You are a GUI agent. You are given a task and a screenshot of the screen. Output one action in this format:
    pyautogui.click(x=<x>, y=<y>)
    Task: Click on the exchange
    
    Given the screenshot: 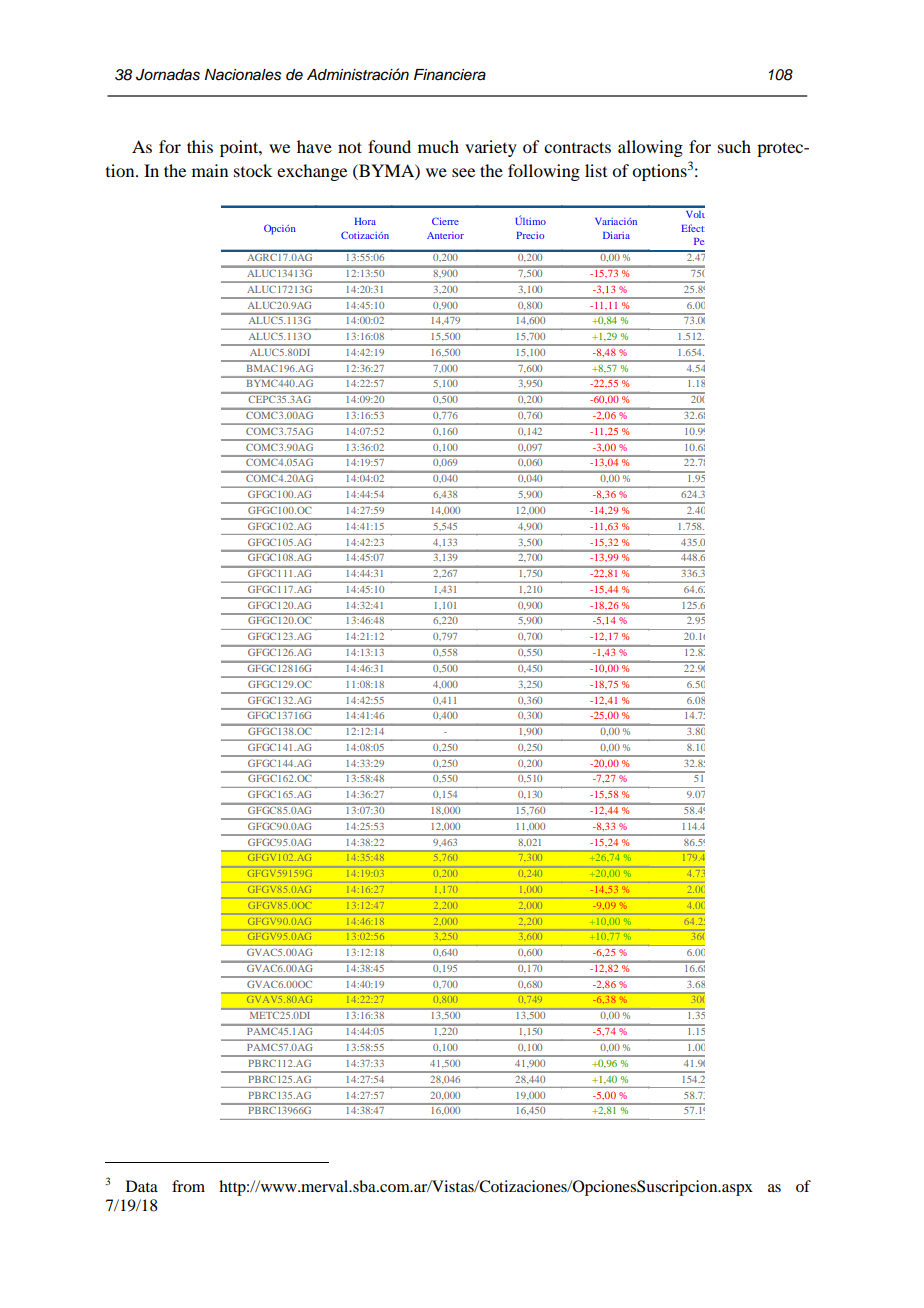 What is the action you would take?
    pyautogui.click(x=312, y=172)
